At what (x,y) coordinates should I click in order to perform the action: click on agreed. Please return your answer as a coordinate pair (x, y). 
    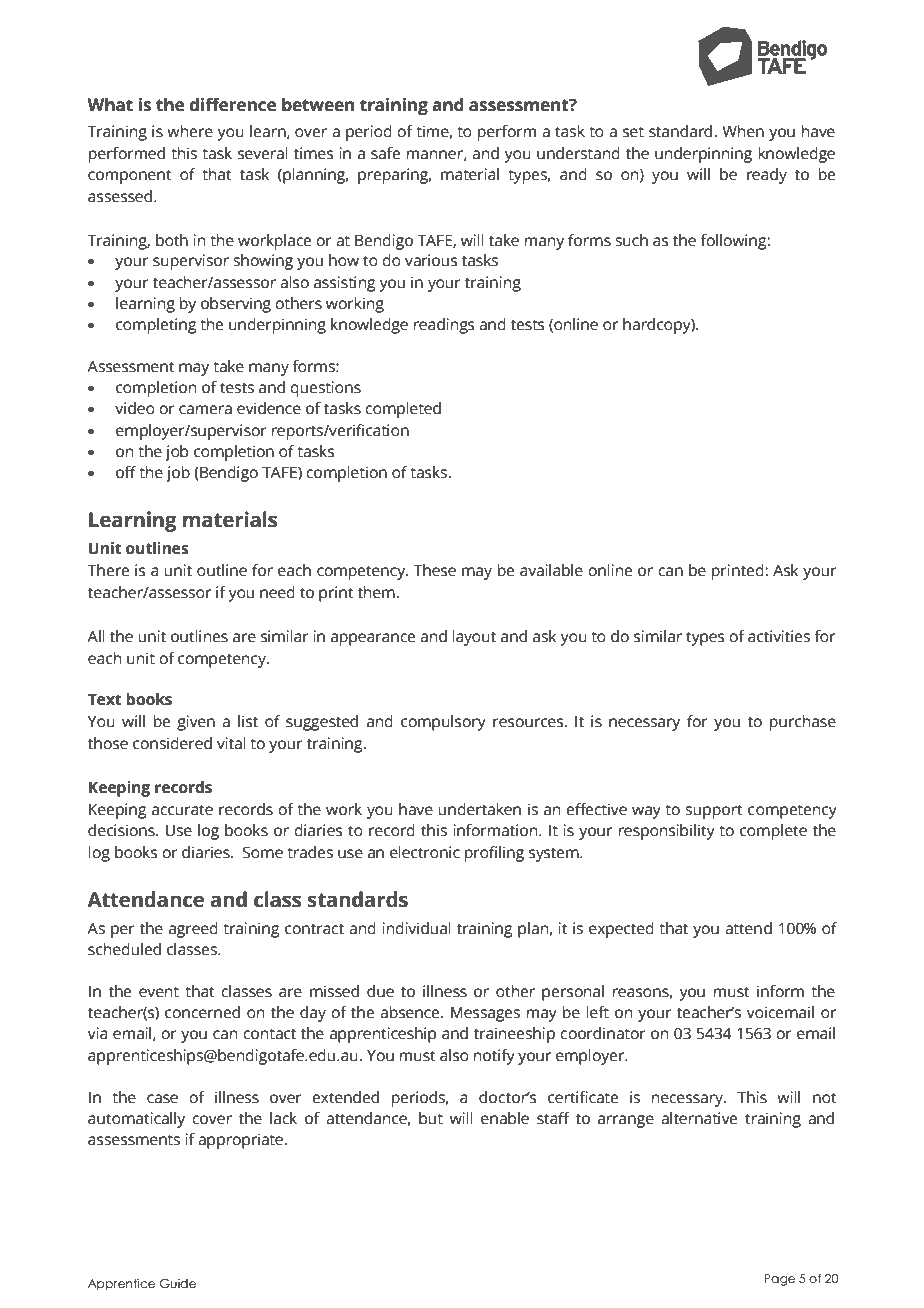
    Looking at the image, I should click on (193, 930).
